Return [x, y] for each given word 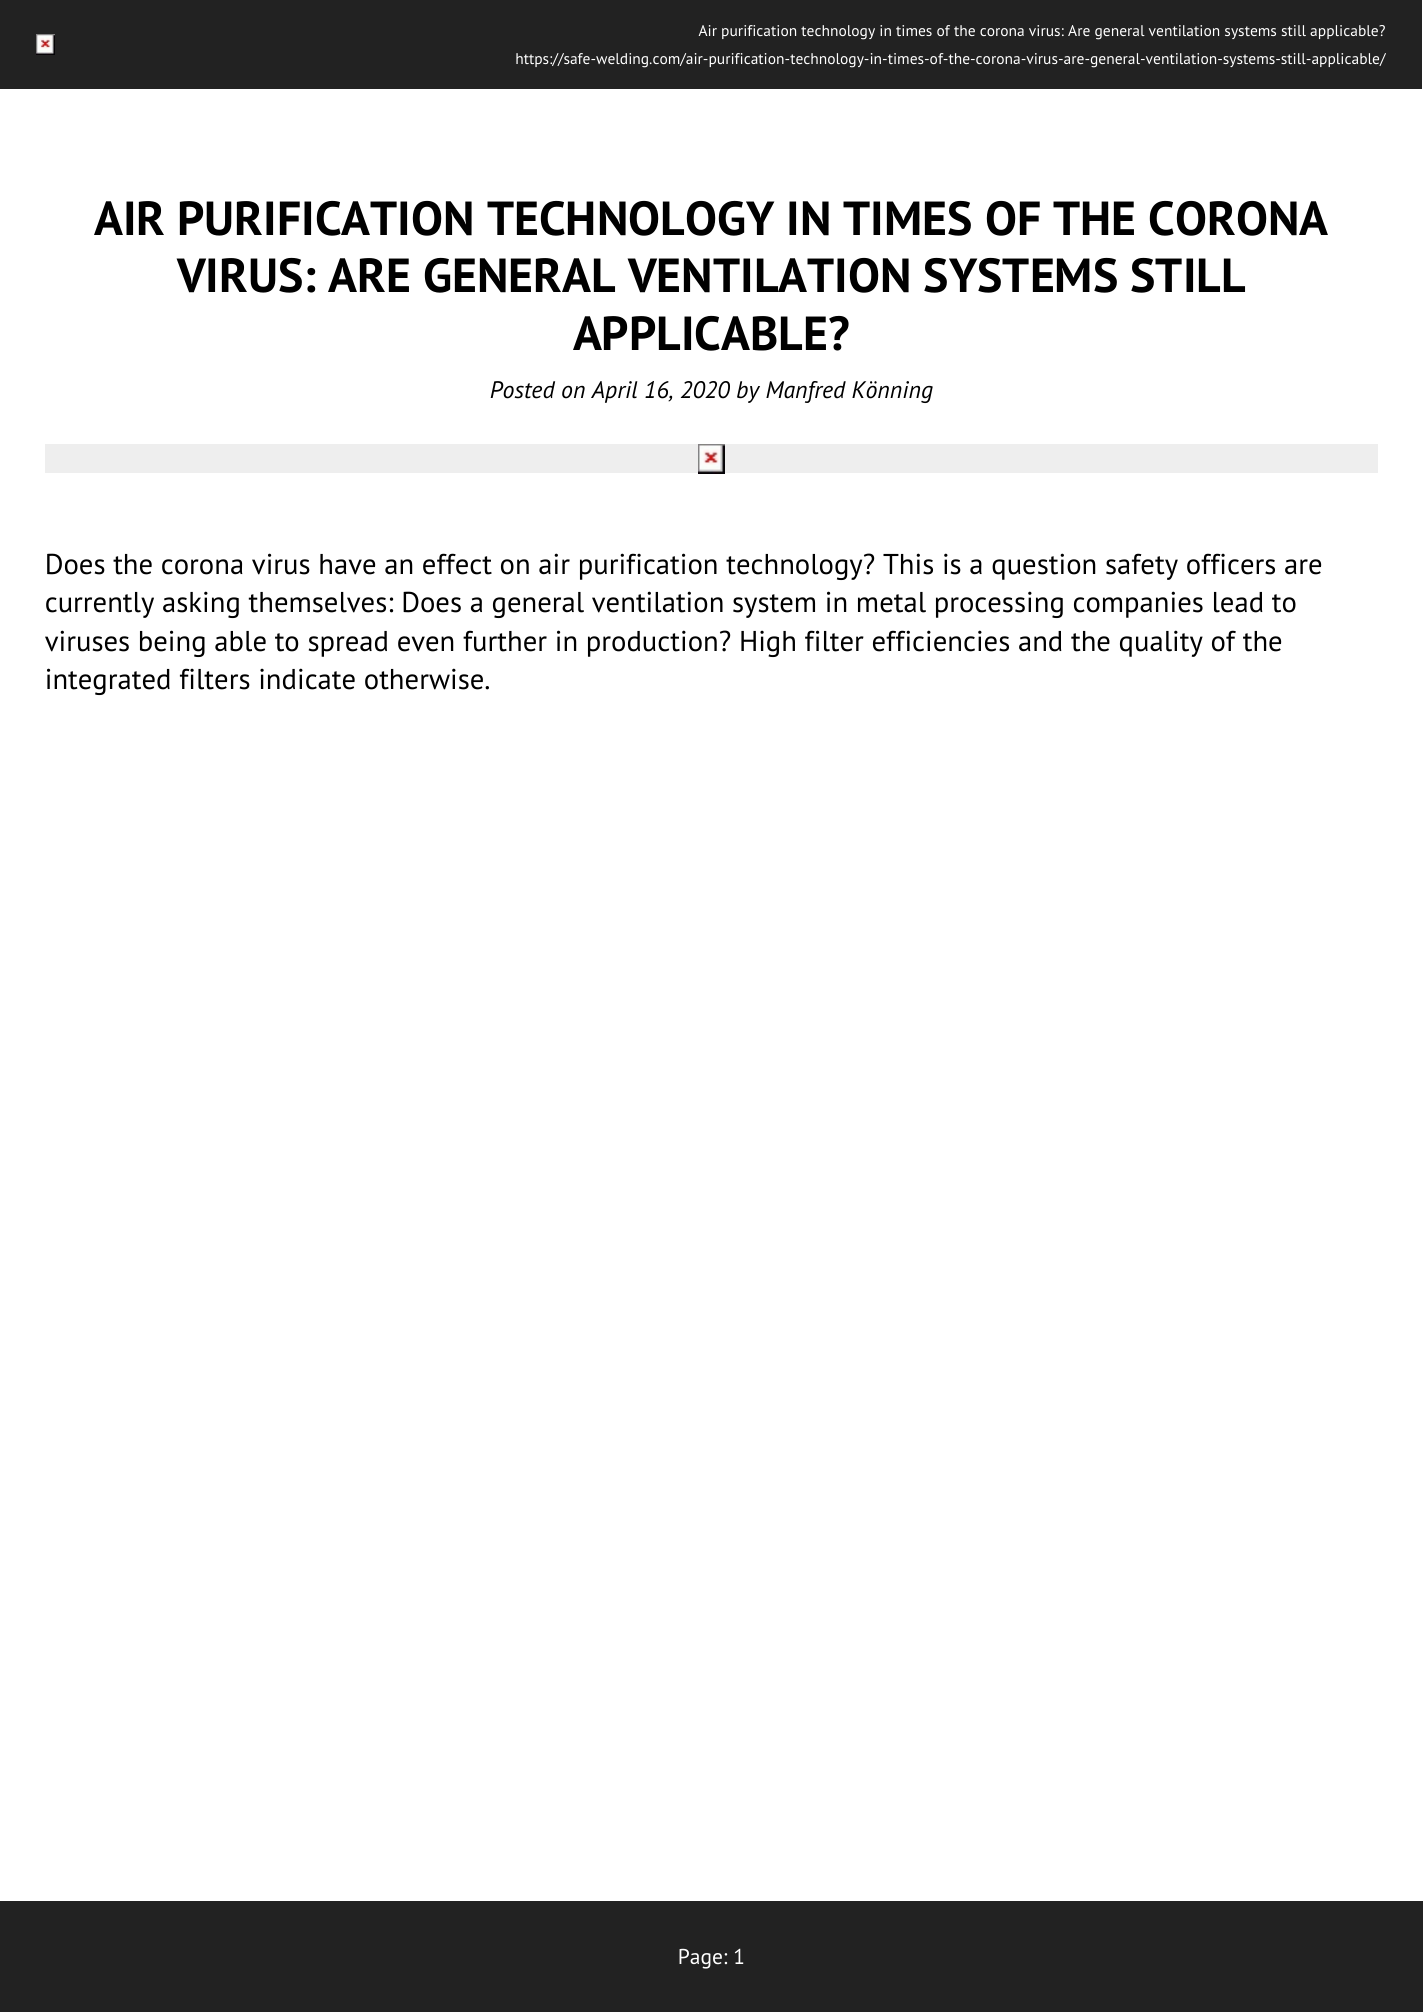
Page [700, 1959]
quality [1161, 643]
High [768, 644]
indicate [307, 679]
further [505, 641]
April [614, 392]
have [347, 564]
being [172, 643]
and [1040, 641]
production [652, 643]
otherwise [424, 679]
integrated [108, 681]
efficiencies [941, 641]
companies [1138, 604]
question [1044, 566]
